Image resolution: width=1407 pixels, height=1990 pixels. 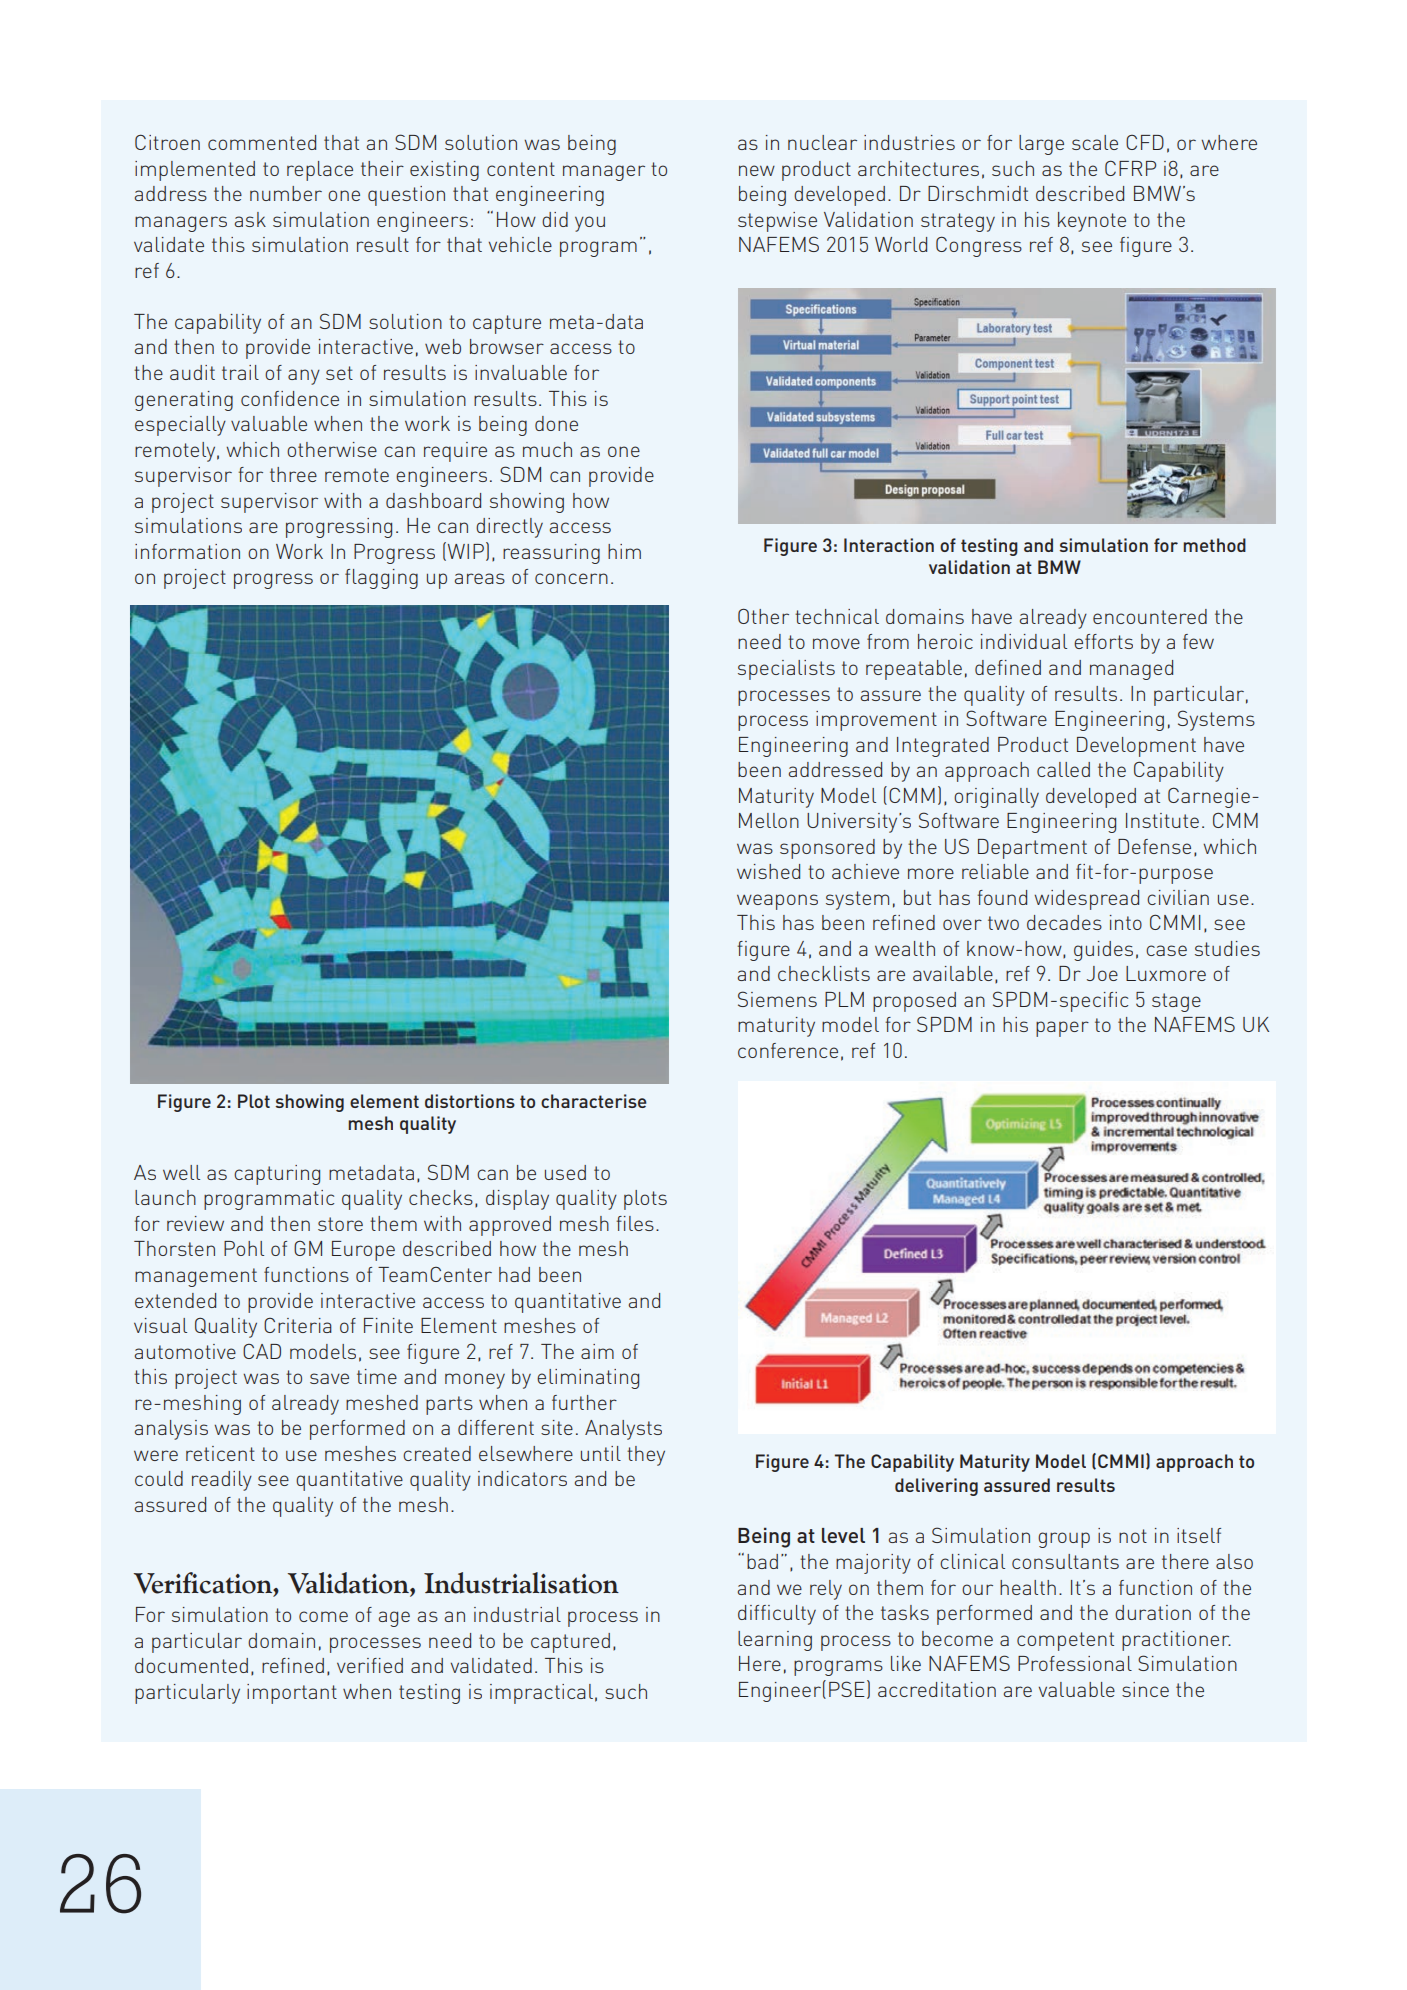 What do you see at coordinates (292, 1694) in the document?
I see `important` at bounding box center [292, 1694].
